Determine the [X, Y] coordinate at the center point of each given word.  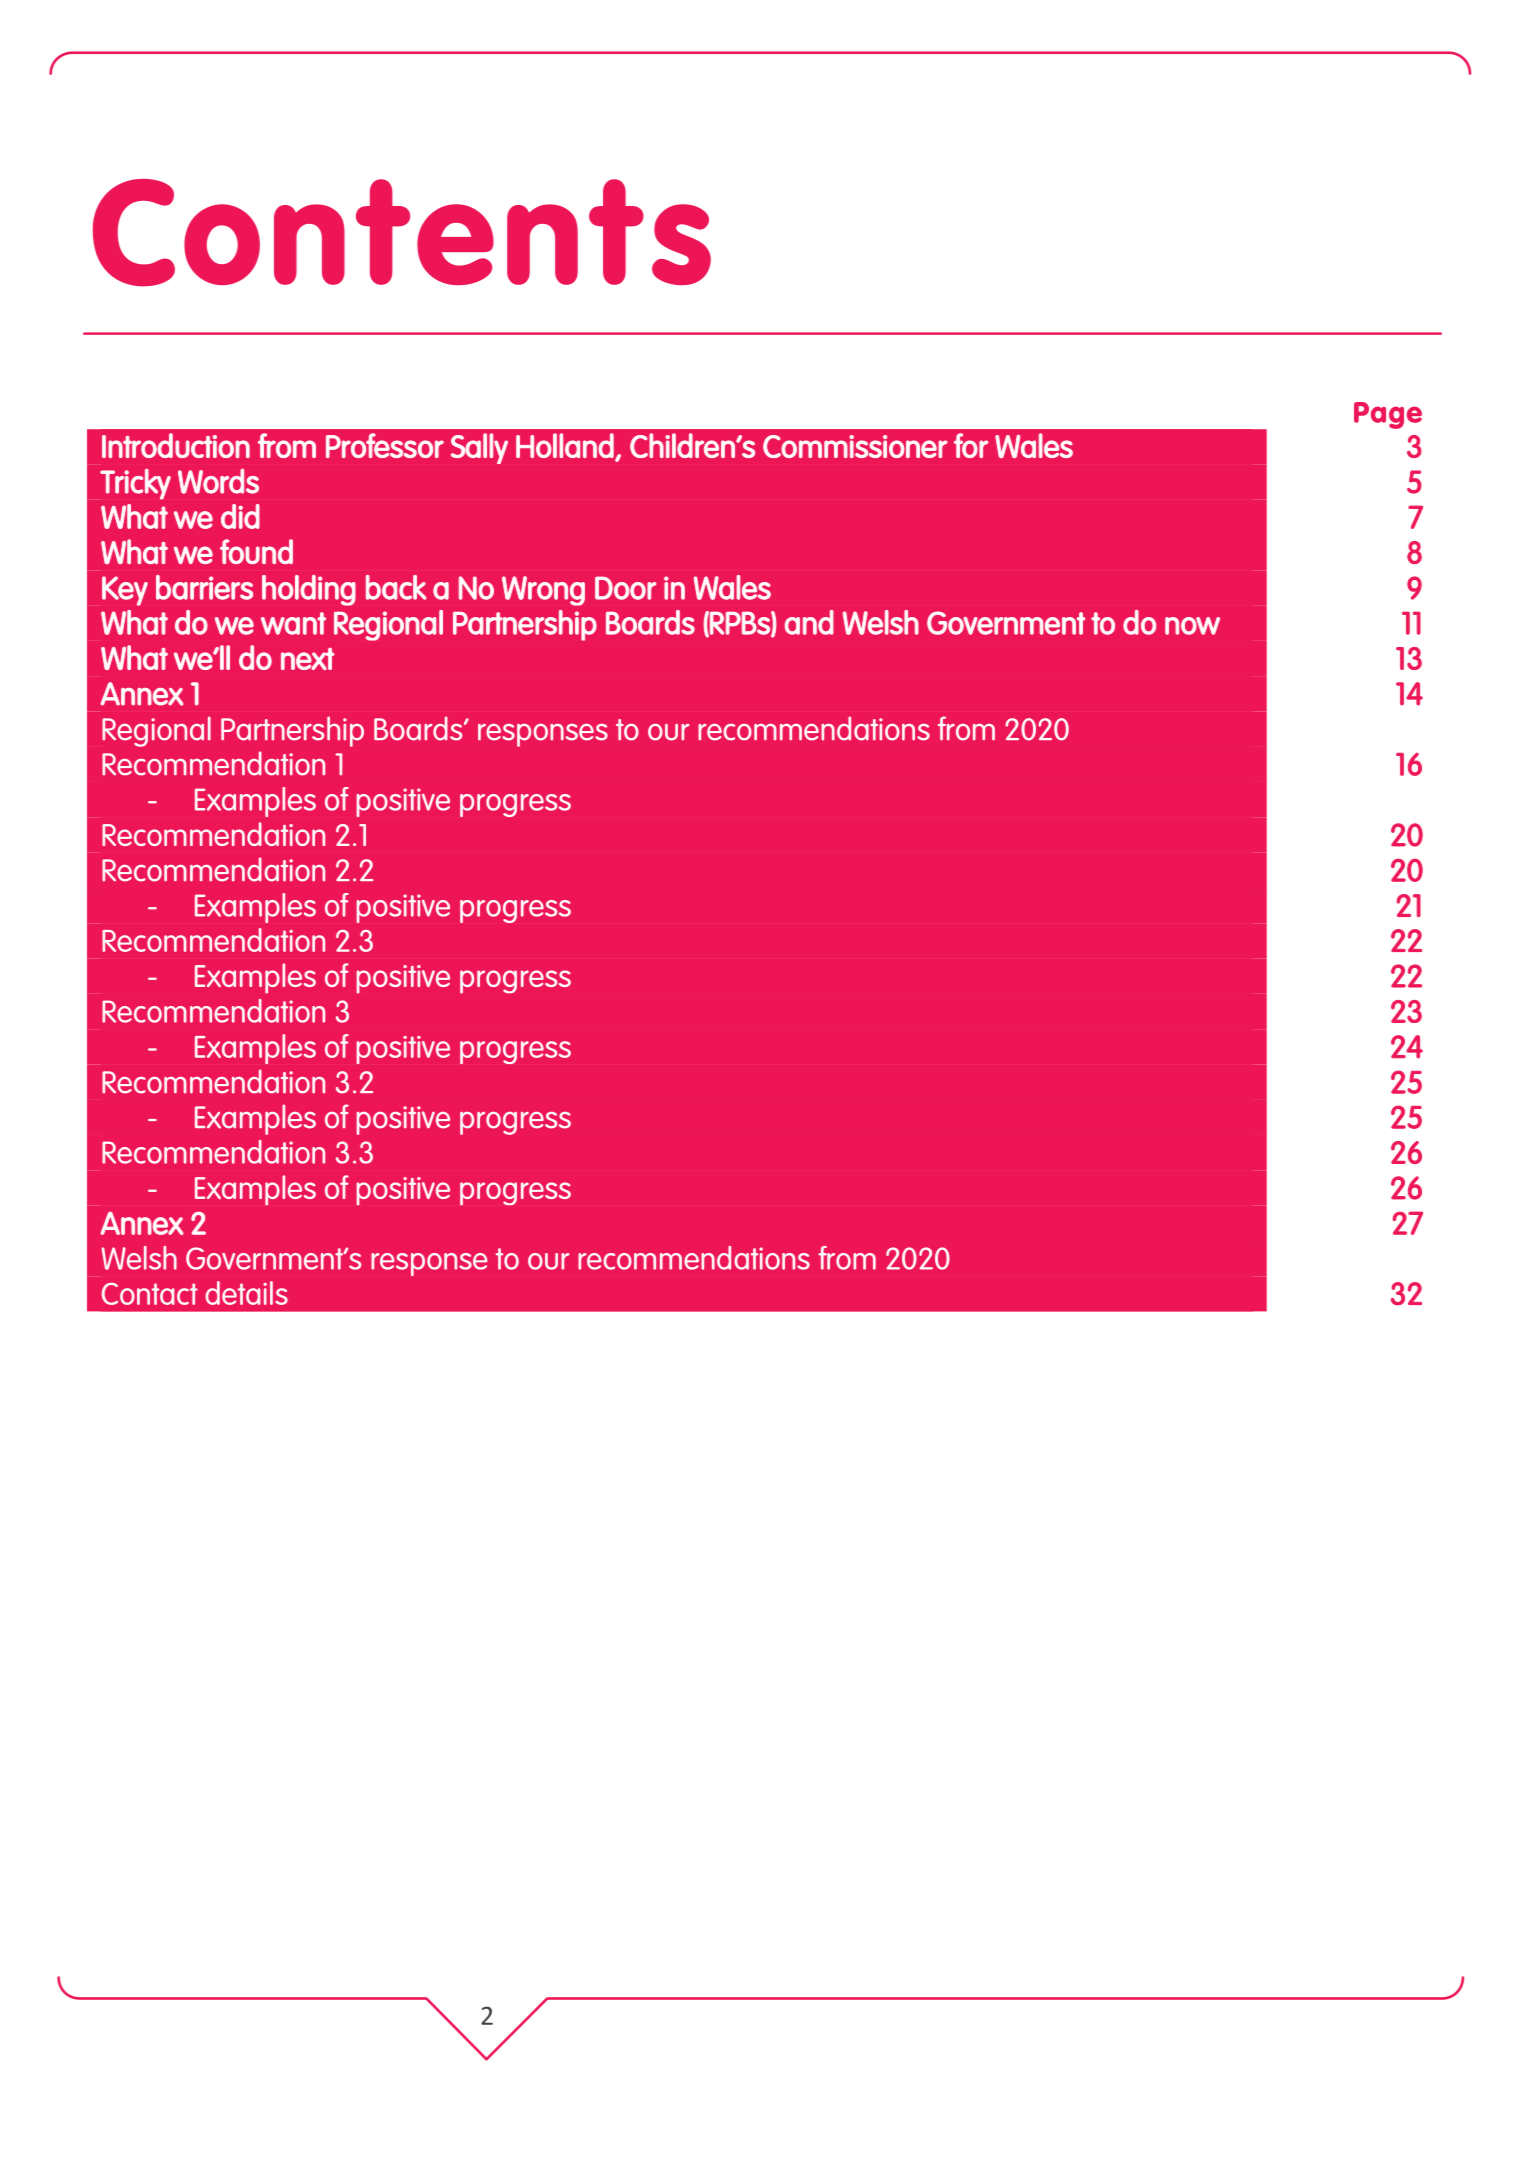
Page [1388, 415]
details [246, 1293]
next [307, 659]
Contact [150, 1294]
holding [309, 590]
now [1192, 626]
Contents [402, 233]
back [396, 587]
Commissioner [855, 446]
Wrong [543, 591]
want [293, 623]
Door [626, 588]
